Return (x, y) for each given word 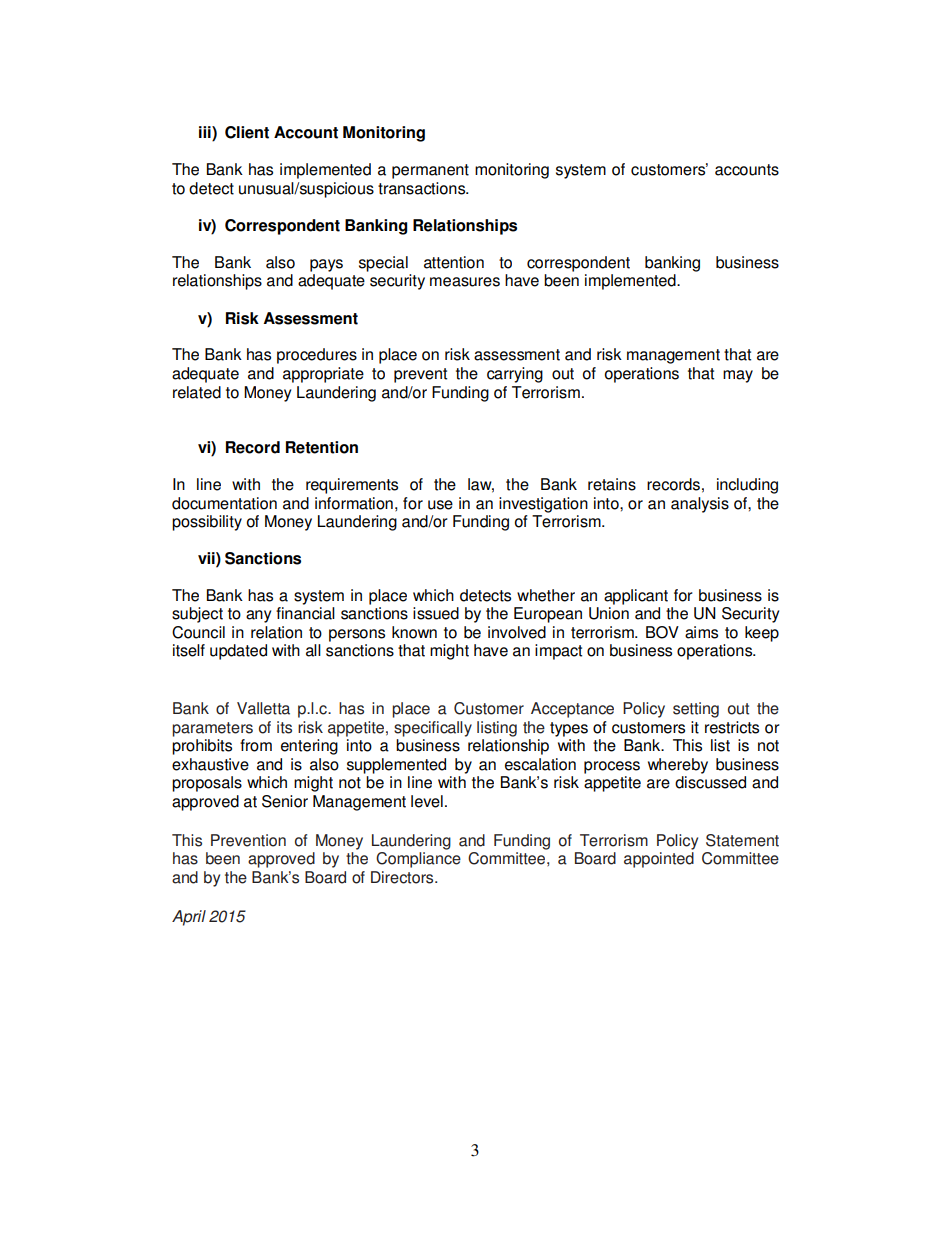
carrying (515, 375)
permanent (430, 171)
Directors (403, 877)
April (189, 918)
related (197, 392)
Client (247, 132)
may (738, 376)
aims (701, 632)
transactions (423, 188)
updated (238, 652)
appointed (659, 860)
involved (517, 632)
